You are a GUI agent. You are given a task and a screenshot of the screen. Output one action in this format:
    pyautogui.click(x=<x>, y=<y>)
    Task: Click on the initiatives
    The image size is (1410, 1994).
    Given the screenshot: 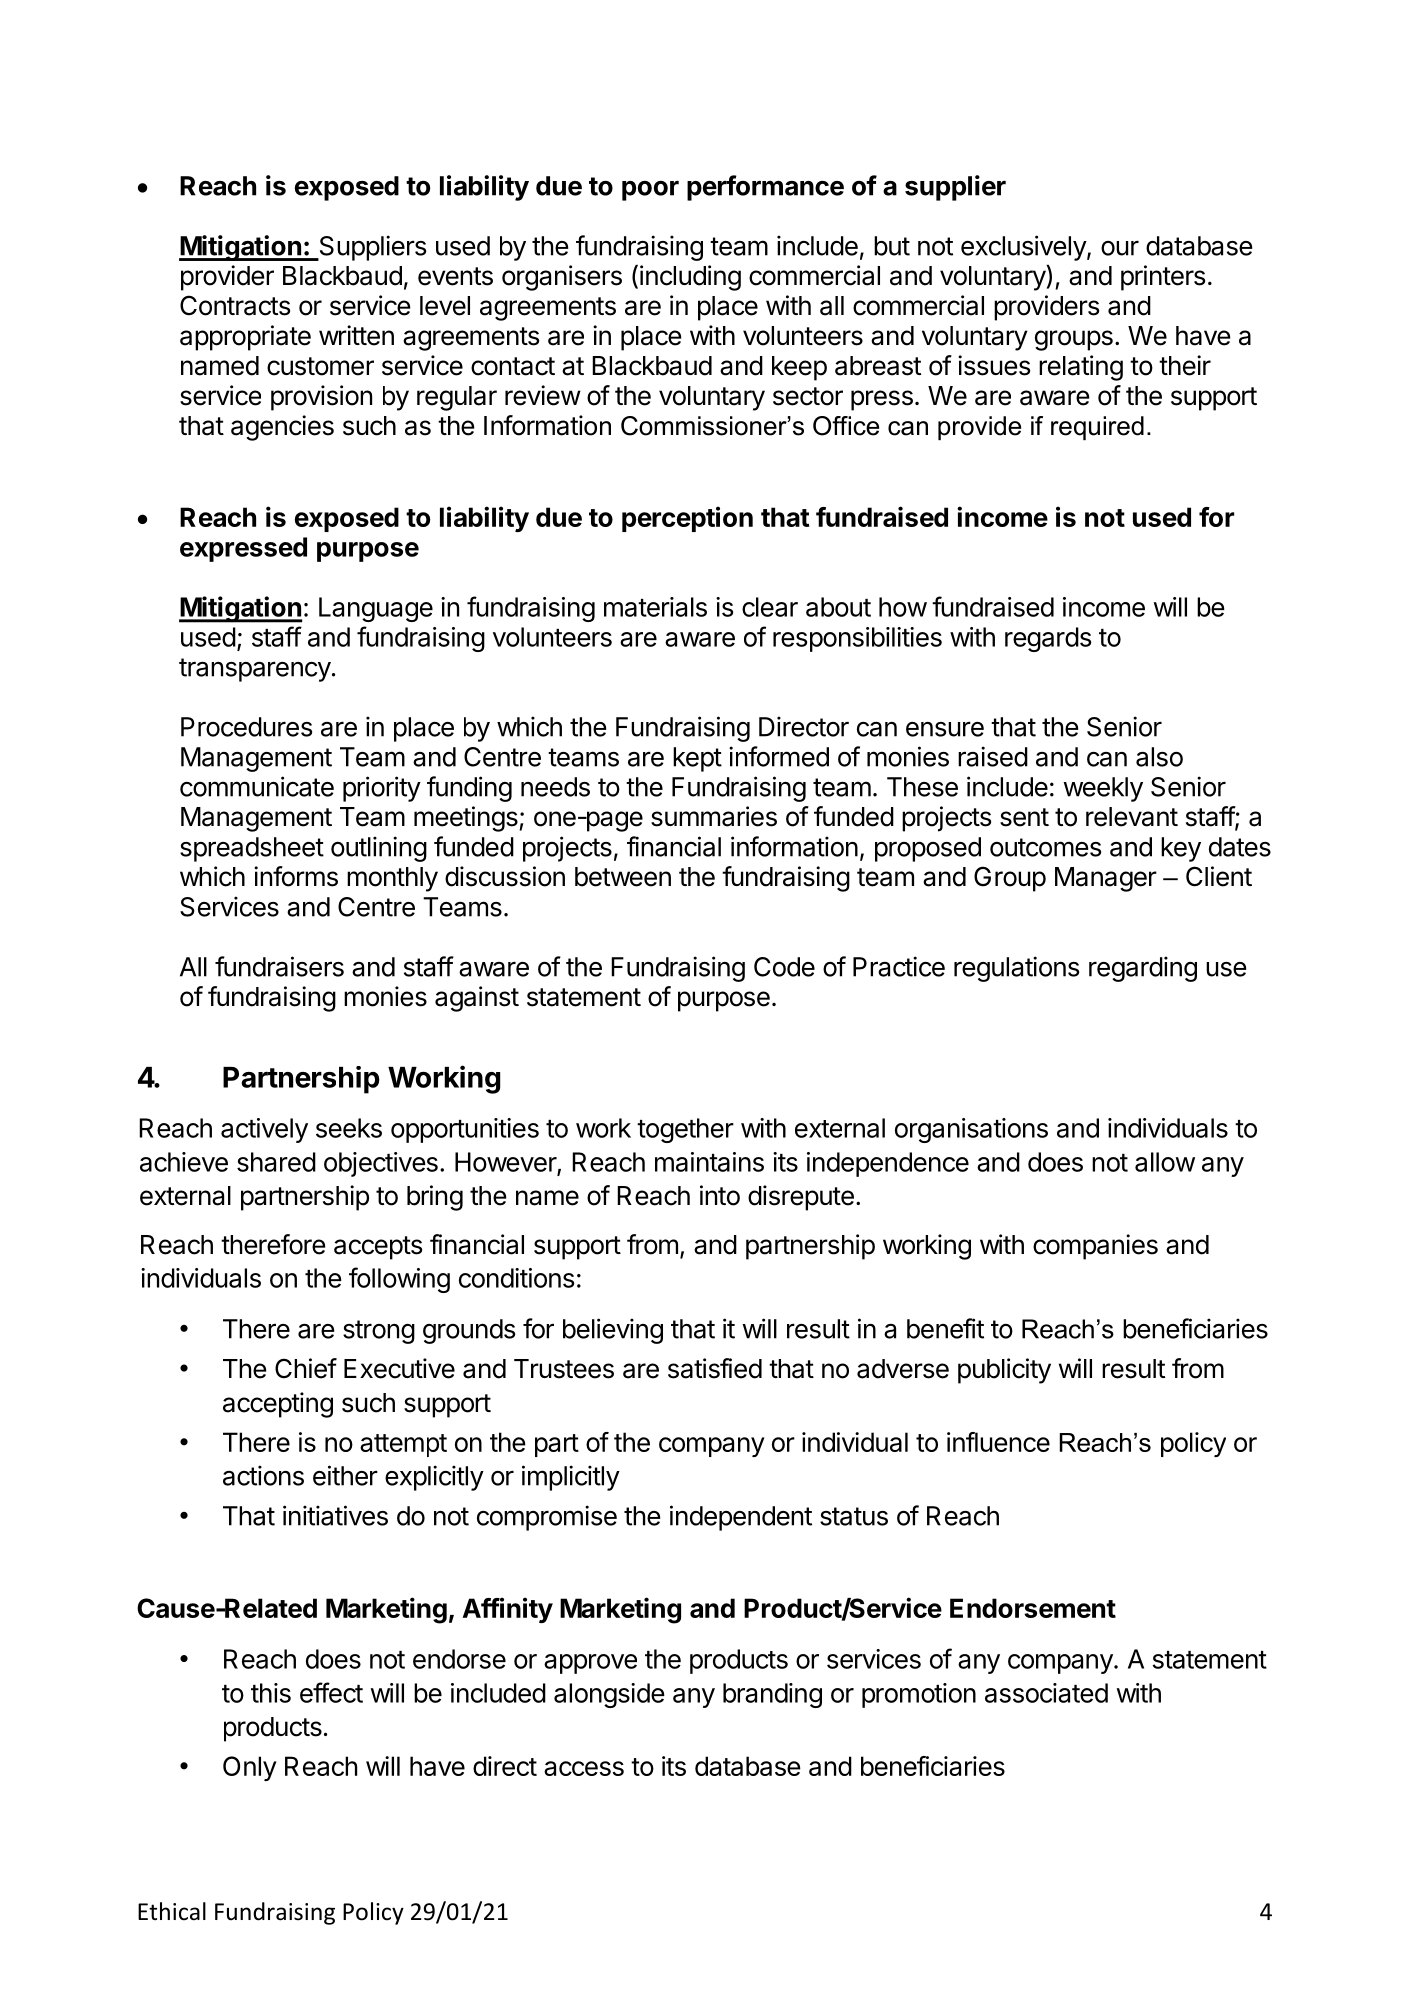 What is the action you would take?
    pyautogui.click(x=335, y=1515)
